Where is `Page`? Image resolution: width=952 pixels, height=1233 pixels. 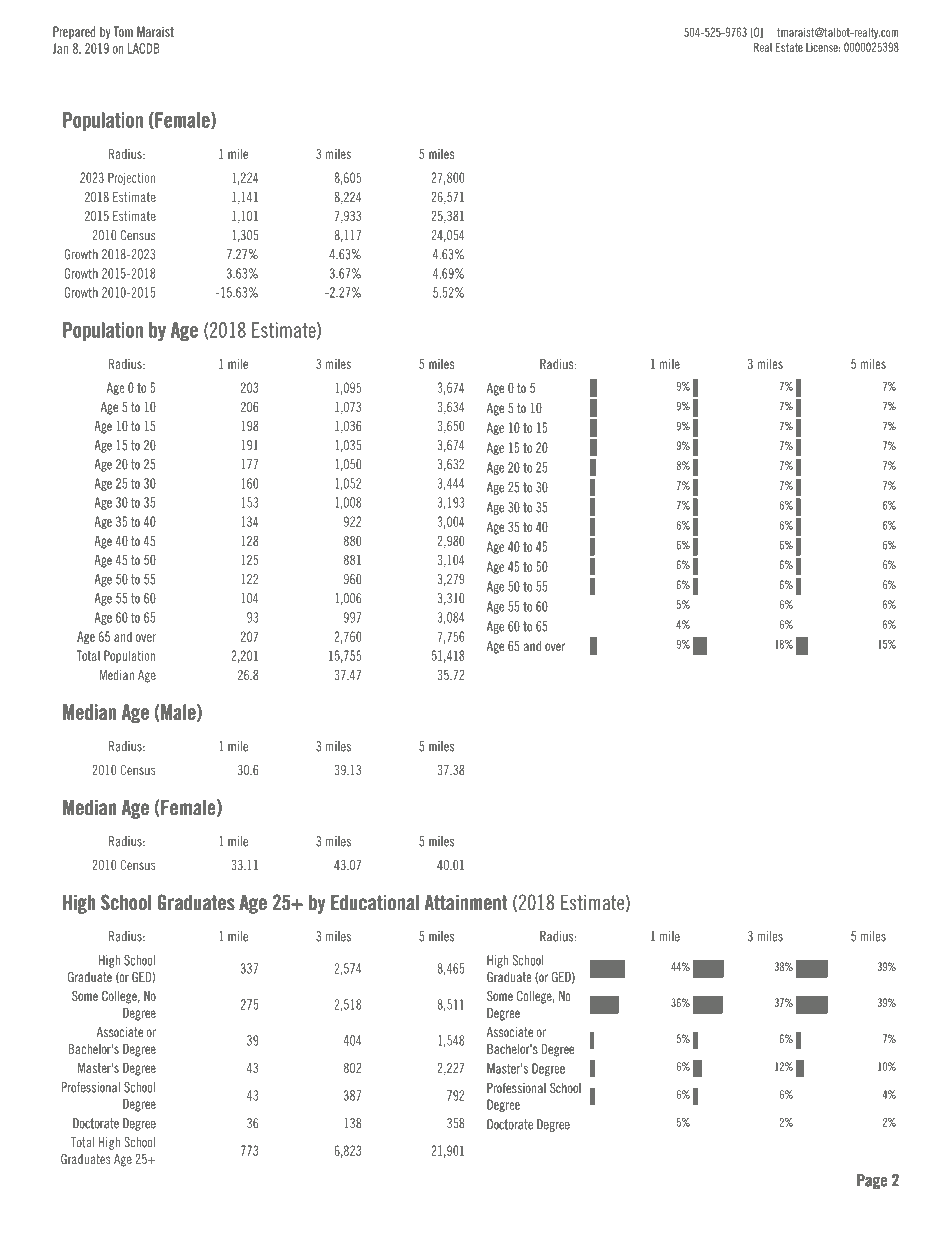
Page is located at coordinates (872, 1182).
